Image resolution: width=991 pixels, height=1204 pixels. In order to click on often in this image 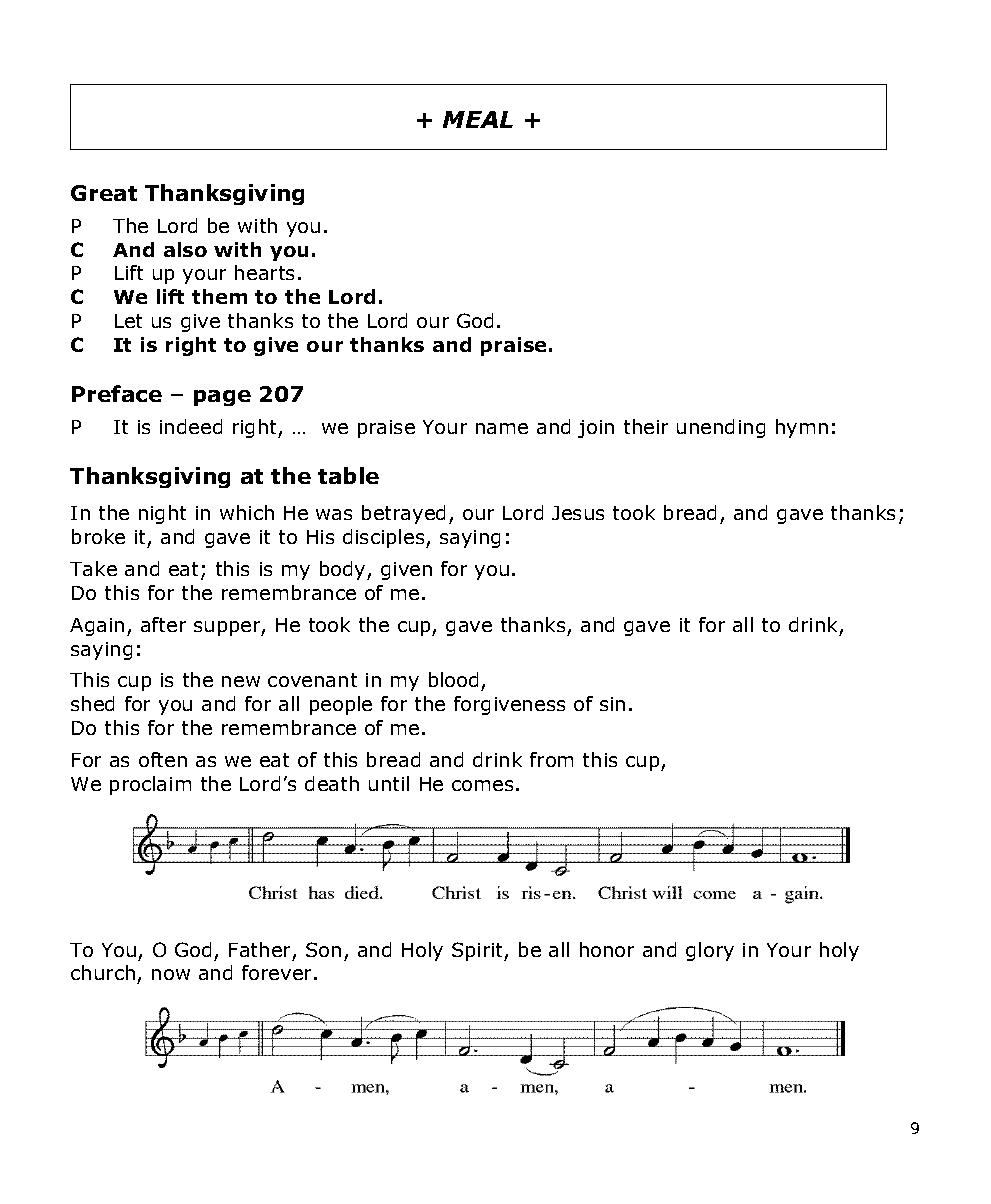, I will do `click(163, 759)`.
